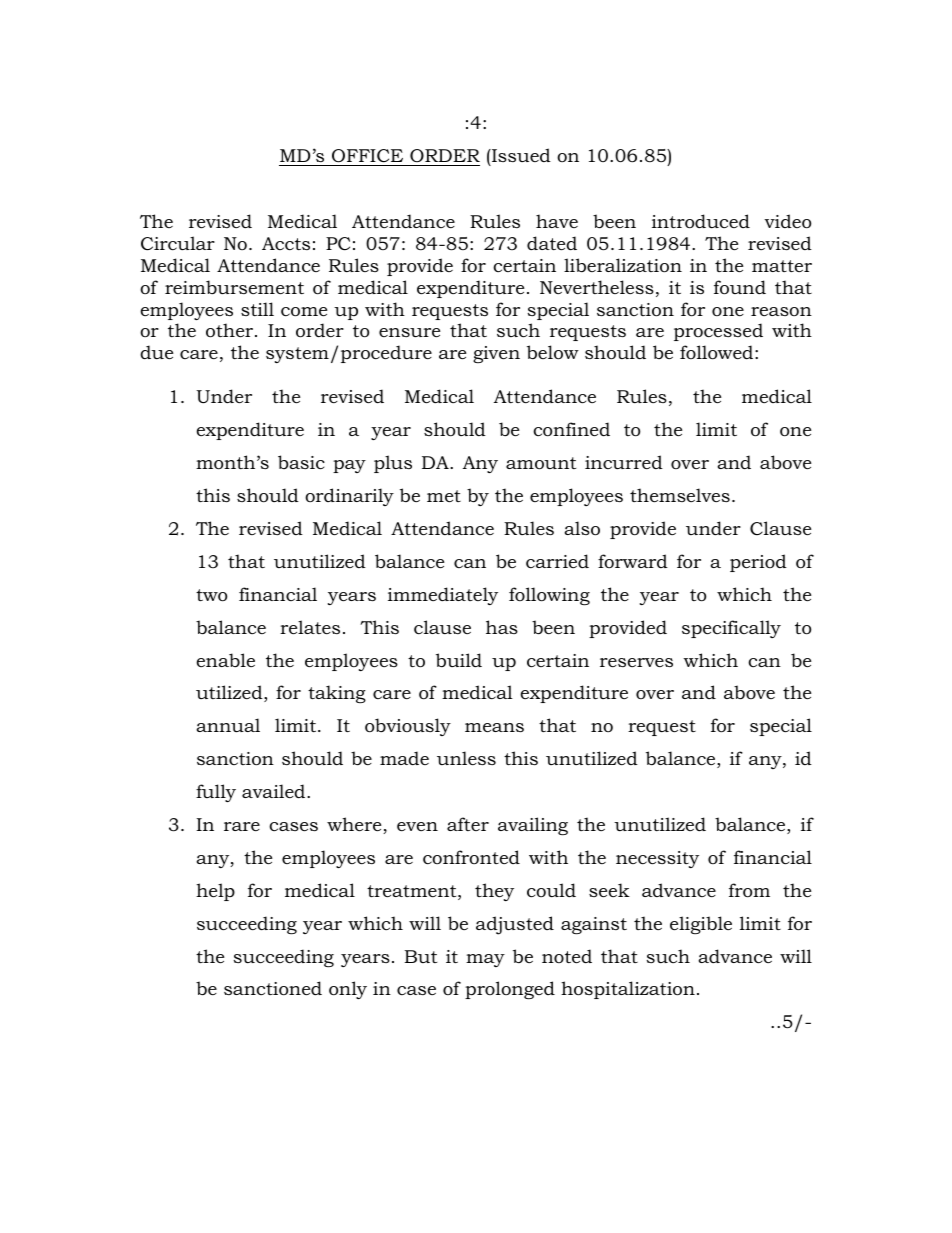 The height and width of the screenshot is (1233, 952). Describe the element at coordinates (758, 563) in the screenshot. I see `period` at that location.
